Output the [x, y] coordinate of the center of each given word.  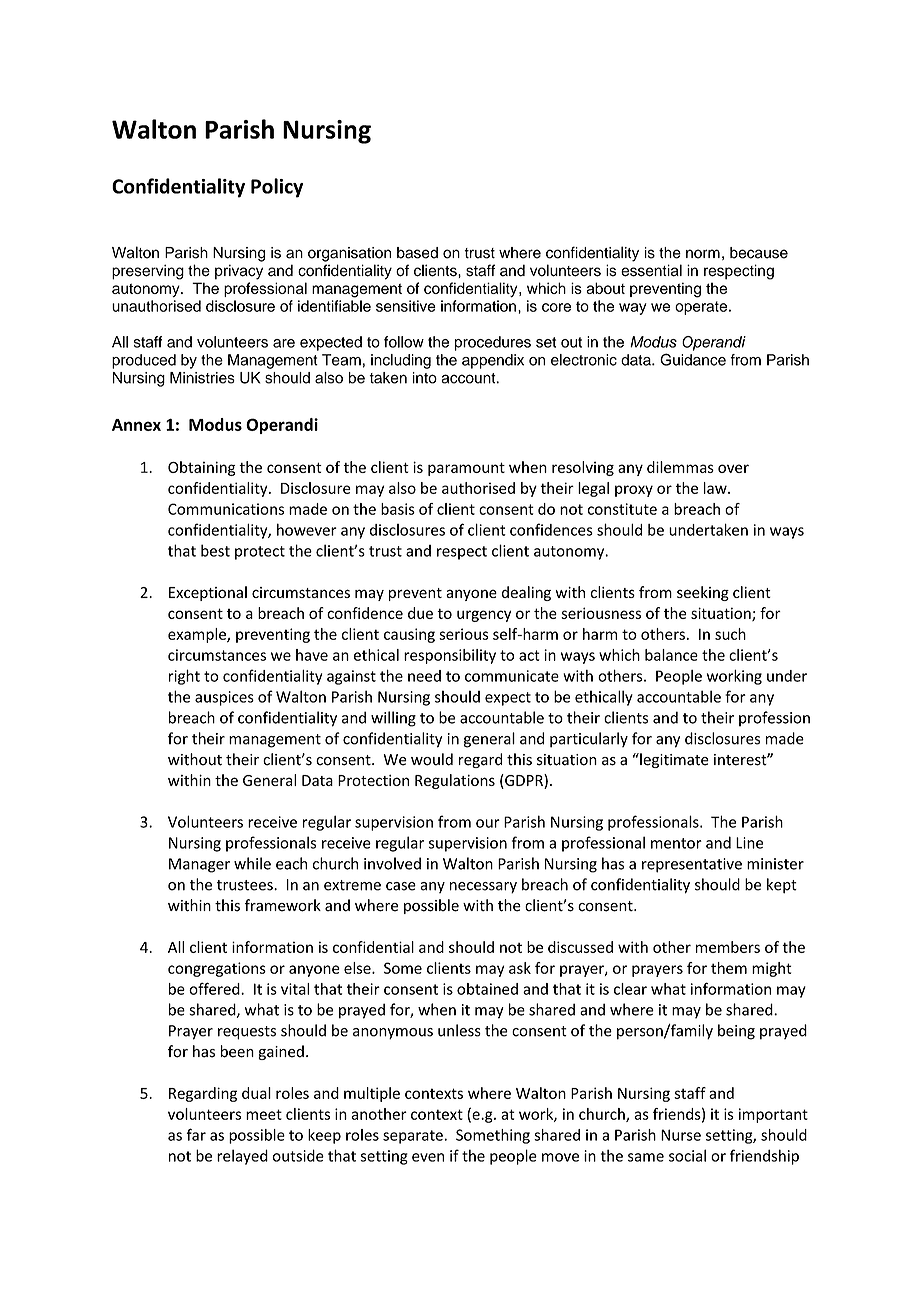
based [417, 253]
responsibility [450, 656]
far [196, 1134]
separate [414, 1137]
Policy [277, 188]
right [184, 677]
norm [703, 254]
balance [671, 655]
